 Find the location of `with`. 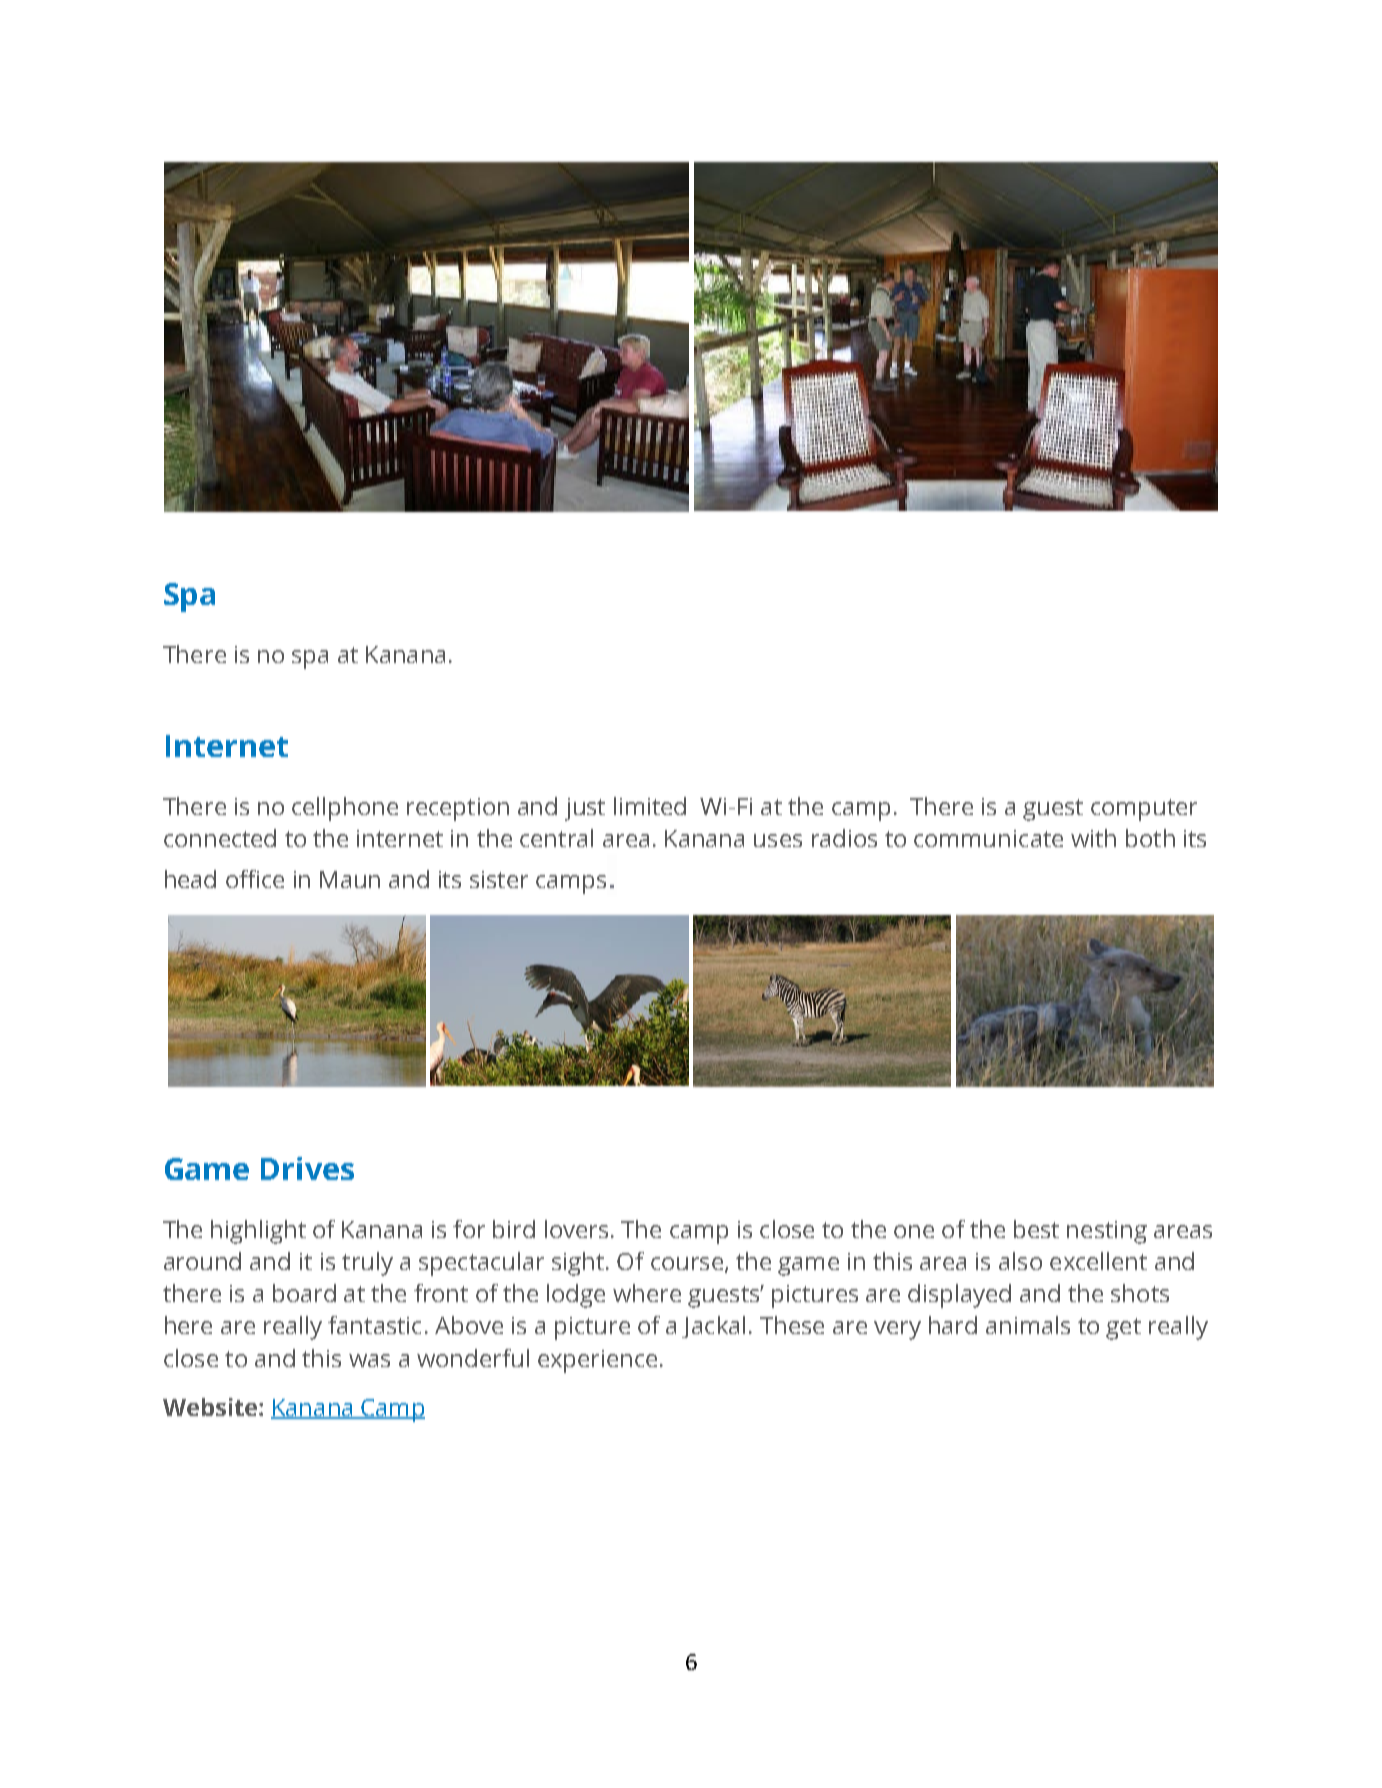

with is located at coordinates (1093, 838).
